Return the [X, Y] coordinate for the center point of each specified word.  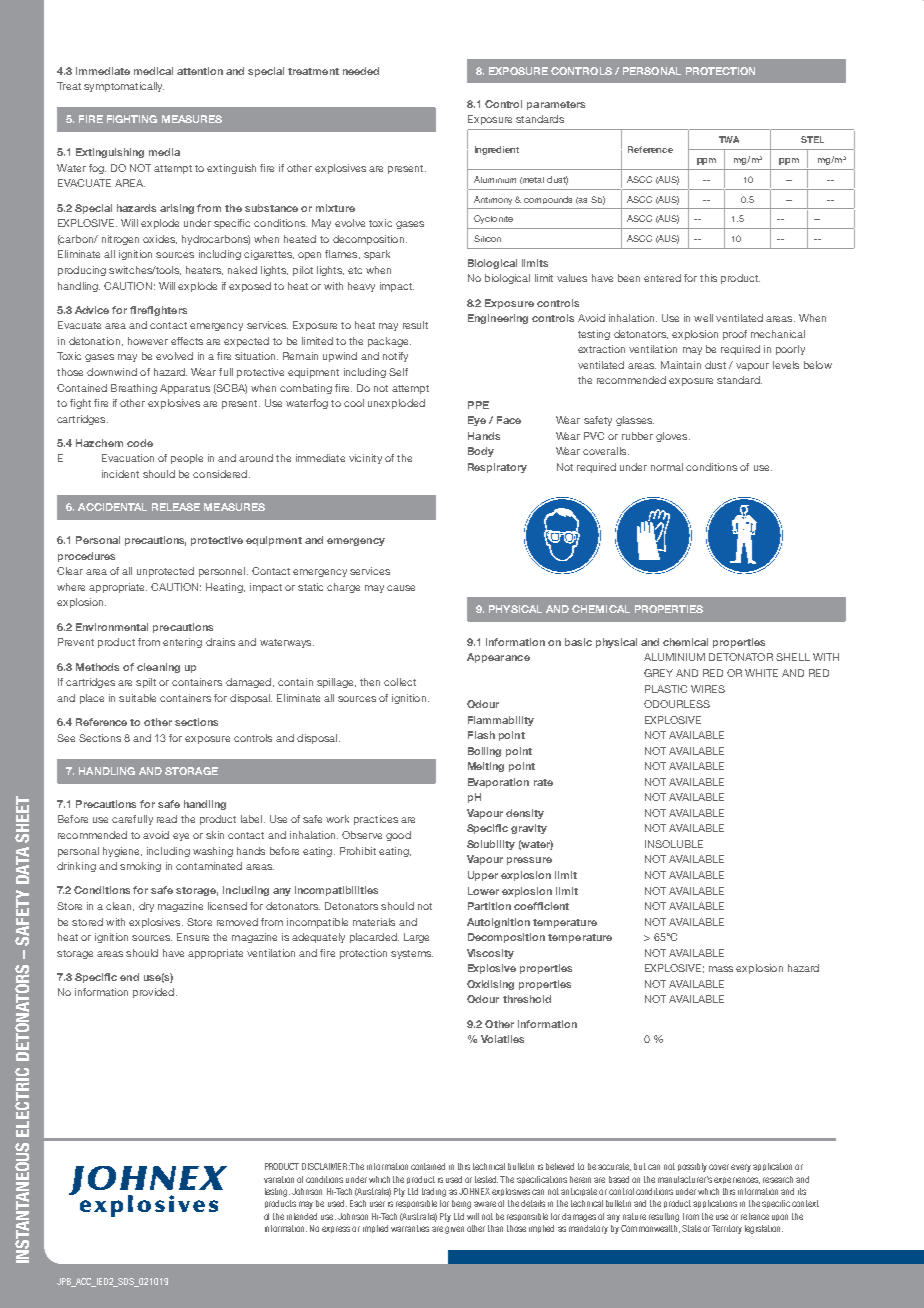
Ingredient [497, 150]
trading [434, 1192]
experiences [737, 1180]
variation [279, 1179]
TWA [729, 139]
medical [153, 71]
